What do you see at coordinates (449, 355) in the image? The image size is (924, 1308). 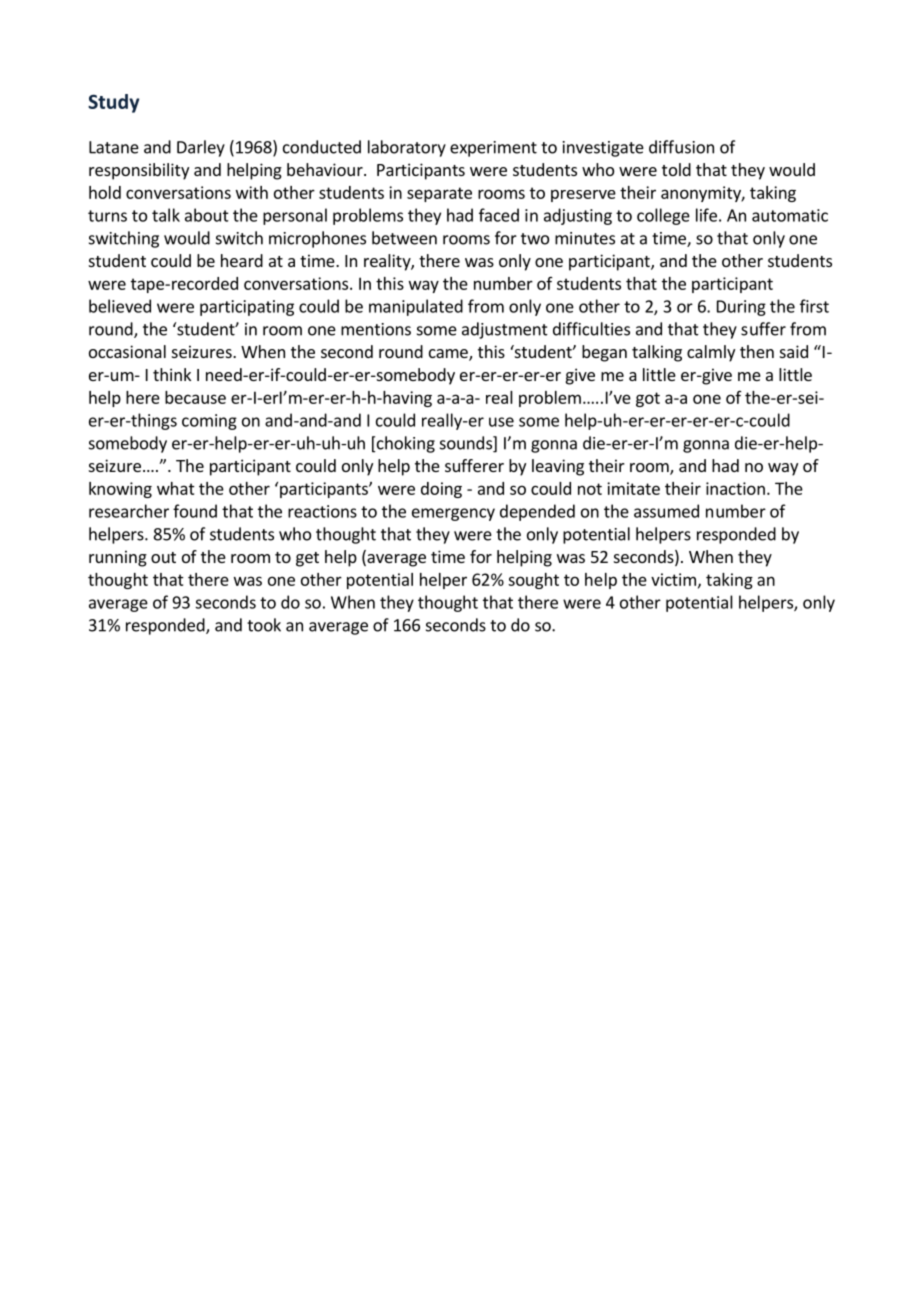 I see `came` at bounding box center [449, 355].
